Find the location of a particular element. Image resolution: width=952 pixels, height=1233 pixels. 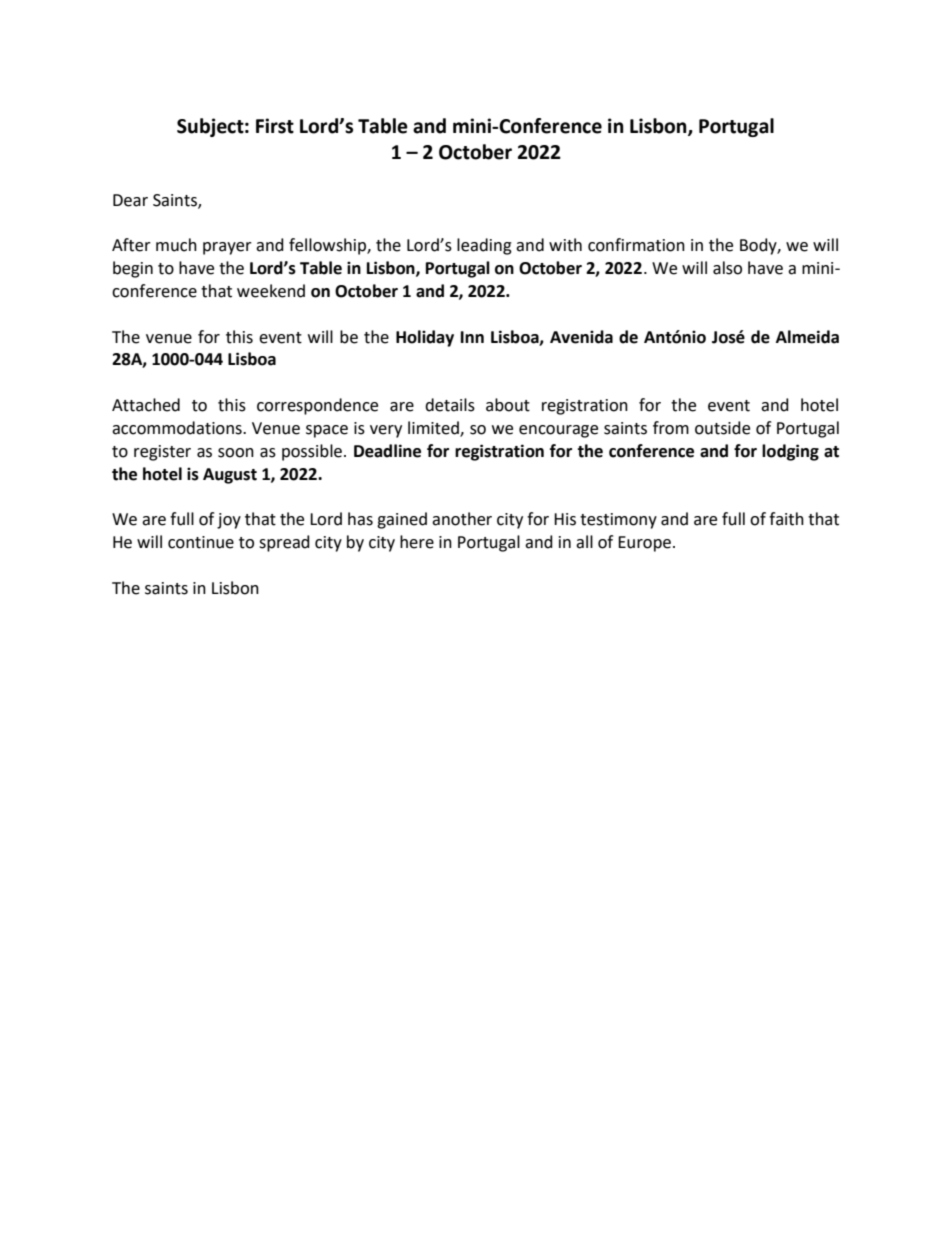

weekend is located at coordinates (271, 291).
